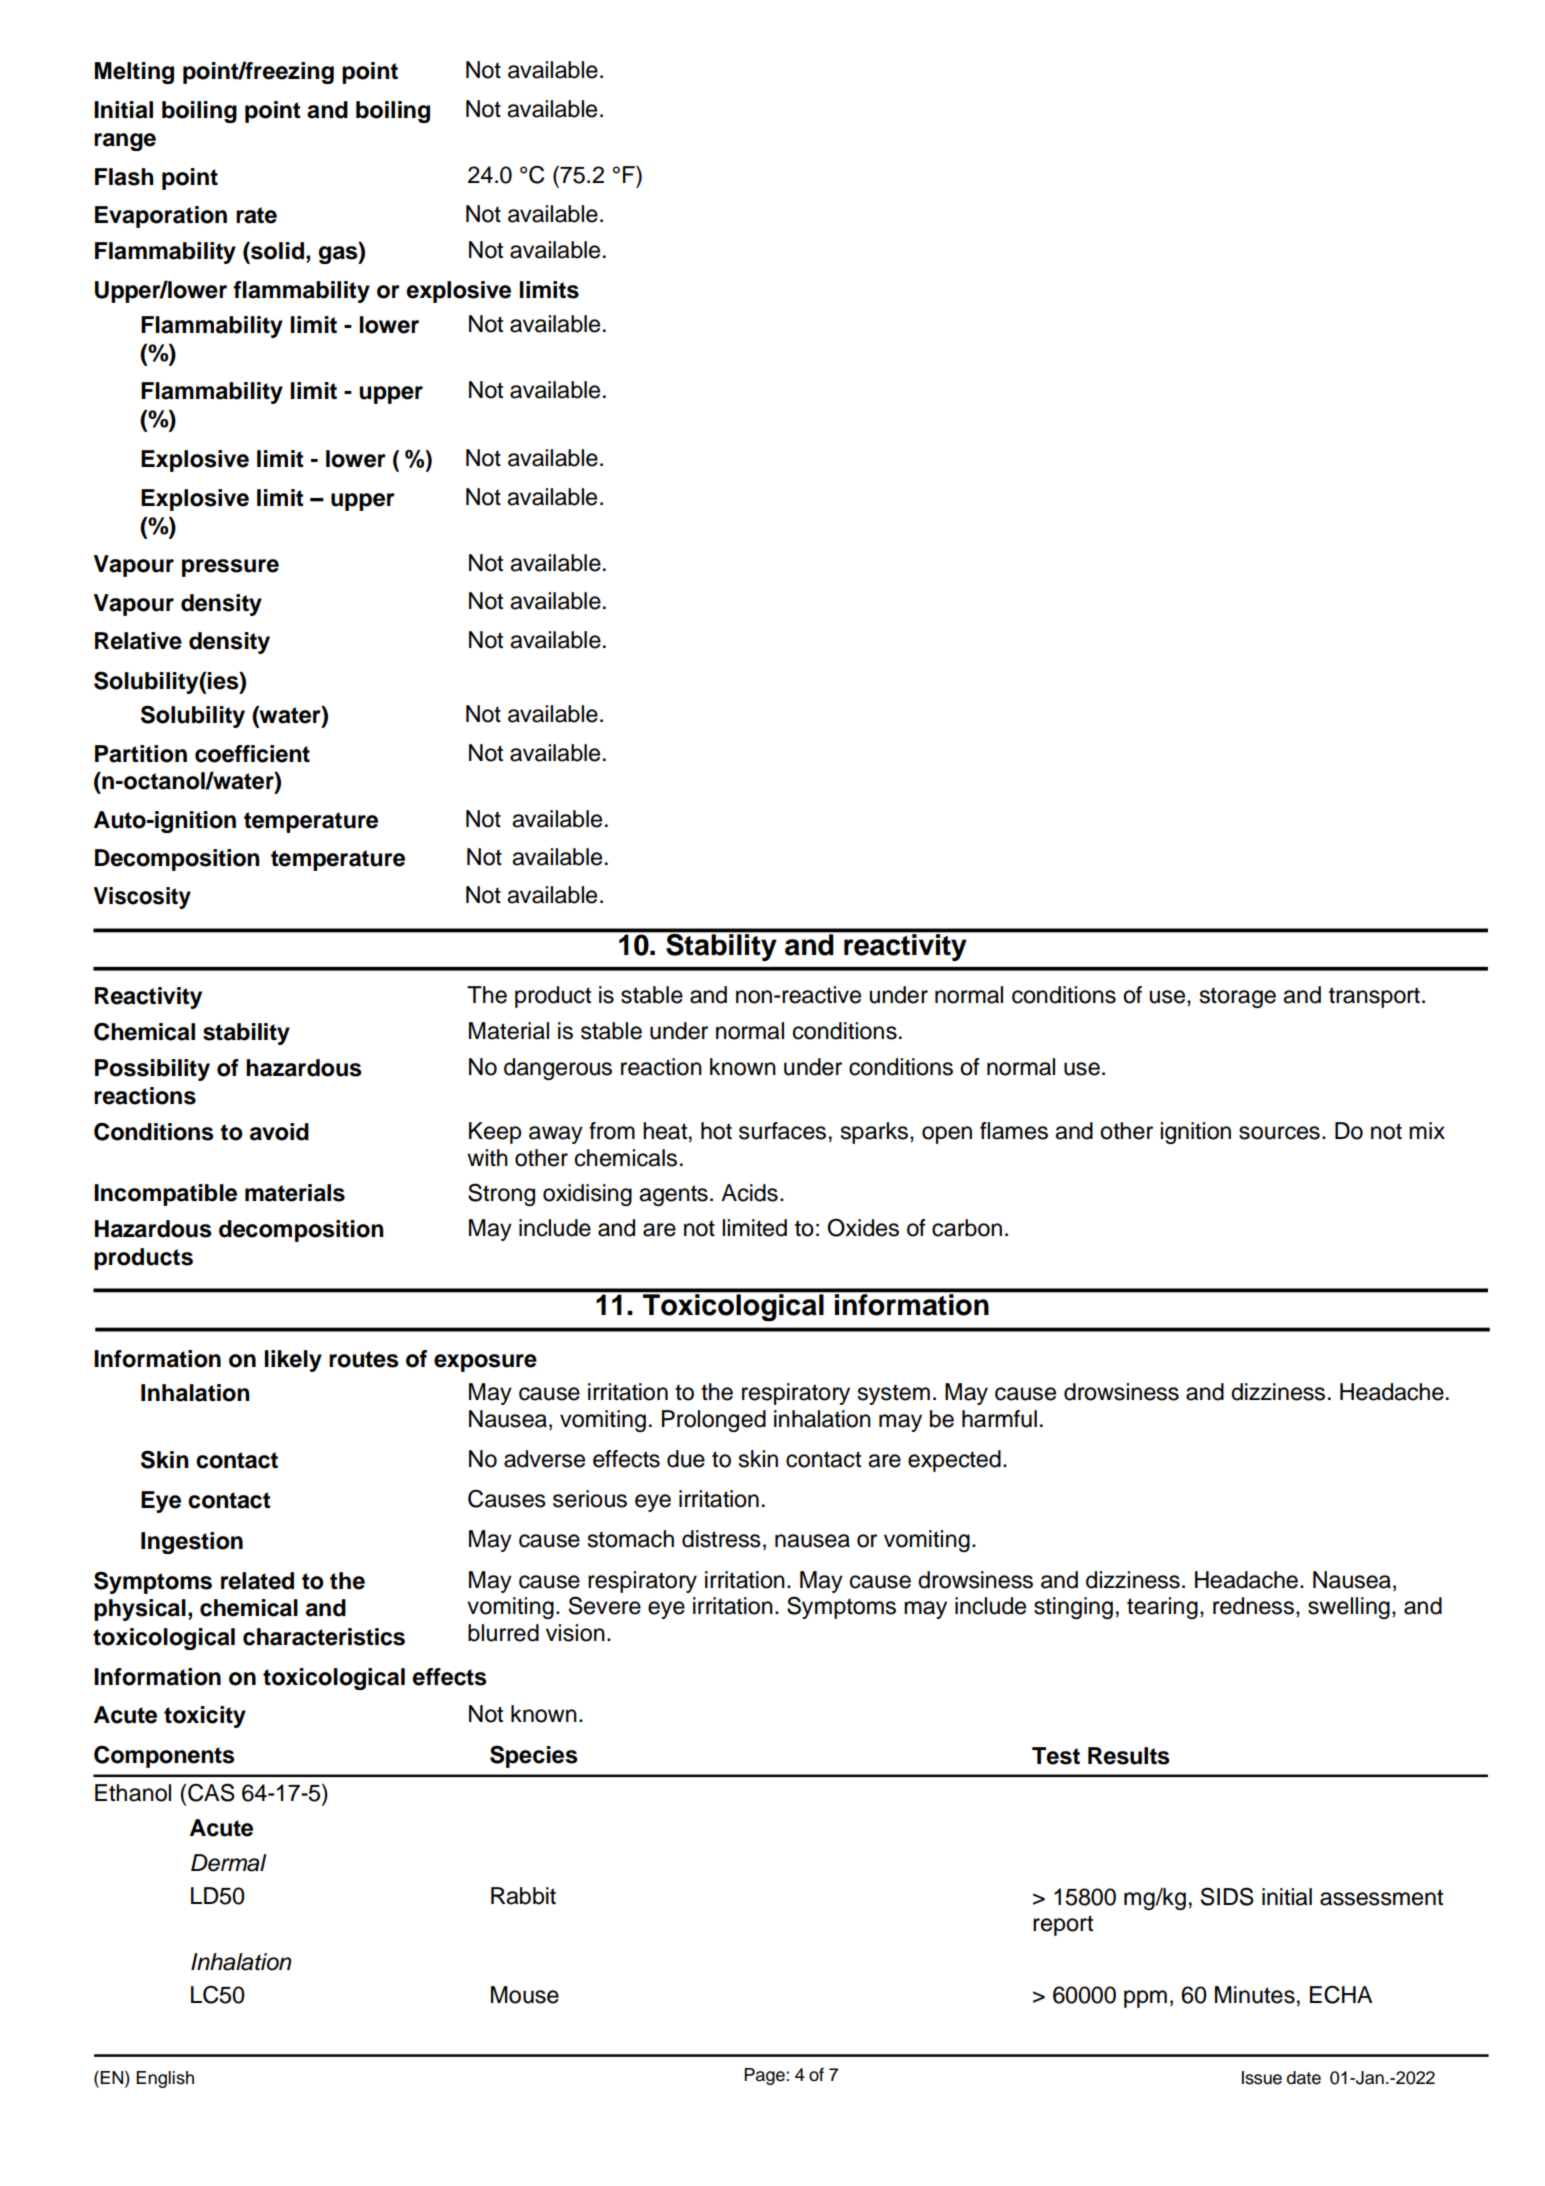 The width and height of the image is (1545, 2186). Describe the element at coordinates (256, 215) in the image. I see `rate` at that location.
